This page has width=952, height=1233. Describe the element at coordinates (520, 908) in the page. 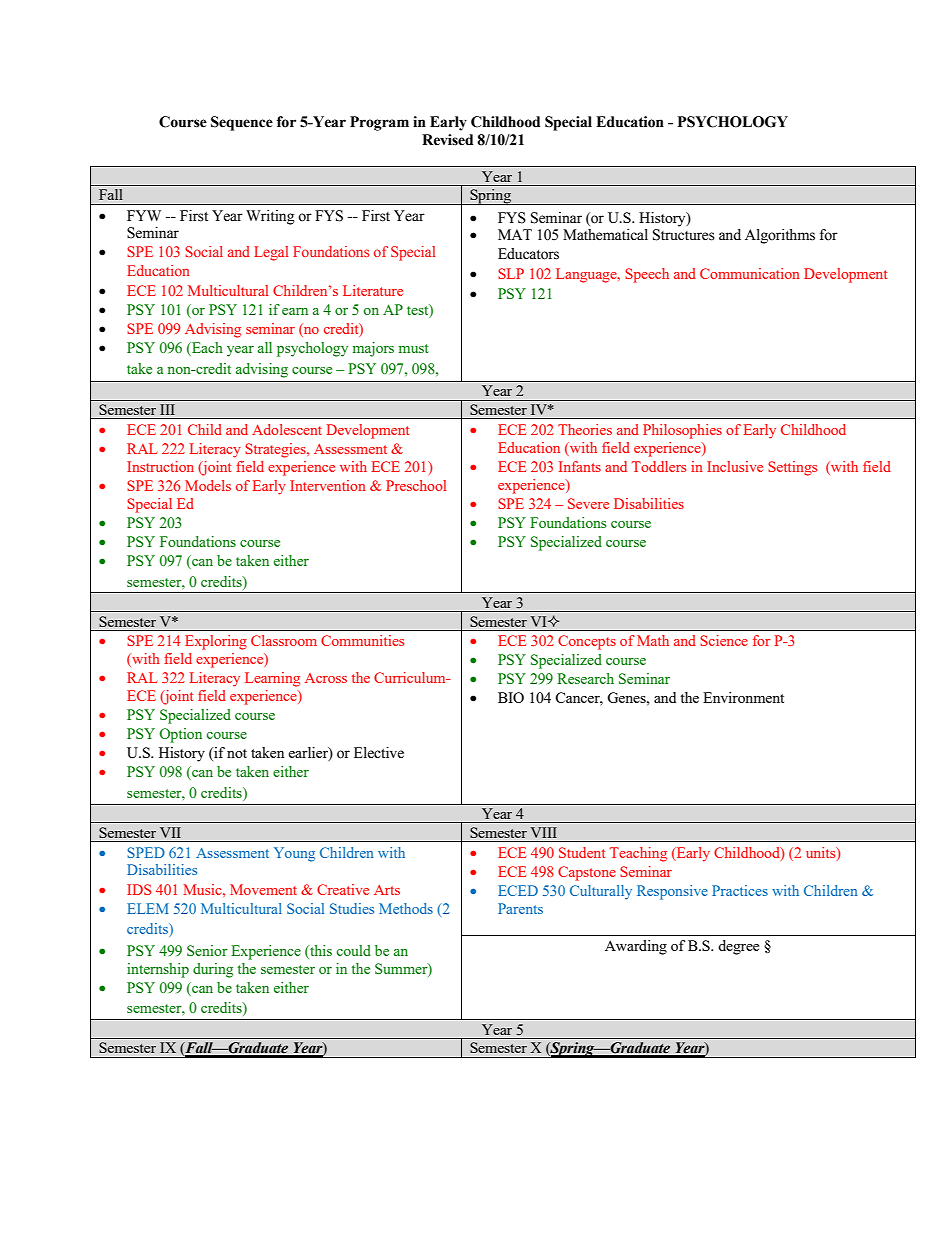

I see `Parents` at that location.
